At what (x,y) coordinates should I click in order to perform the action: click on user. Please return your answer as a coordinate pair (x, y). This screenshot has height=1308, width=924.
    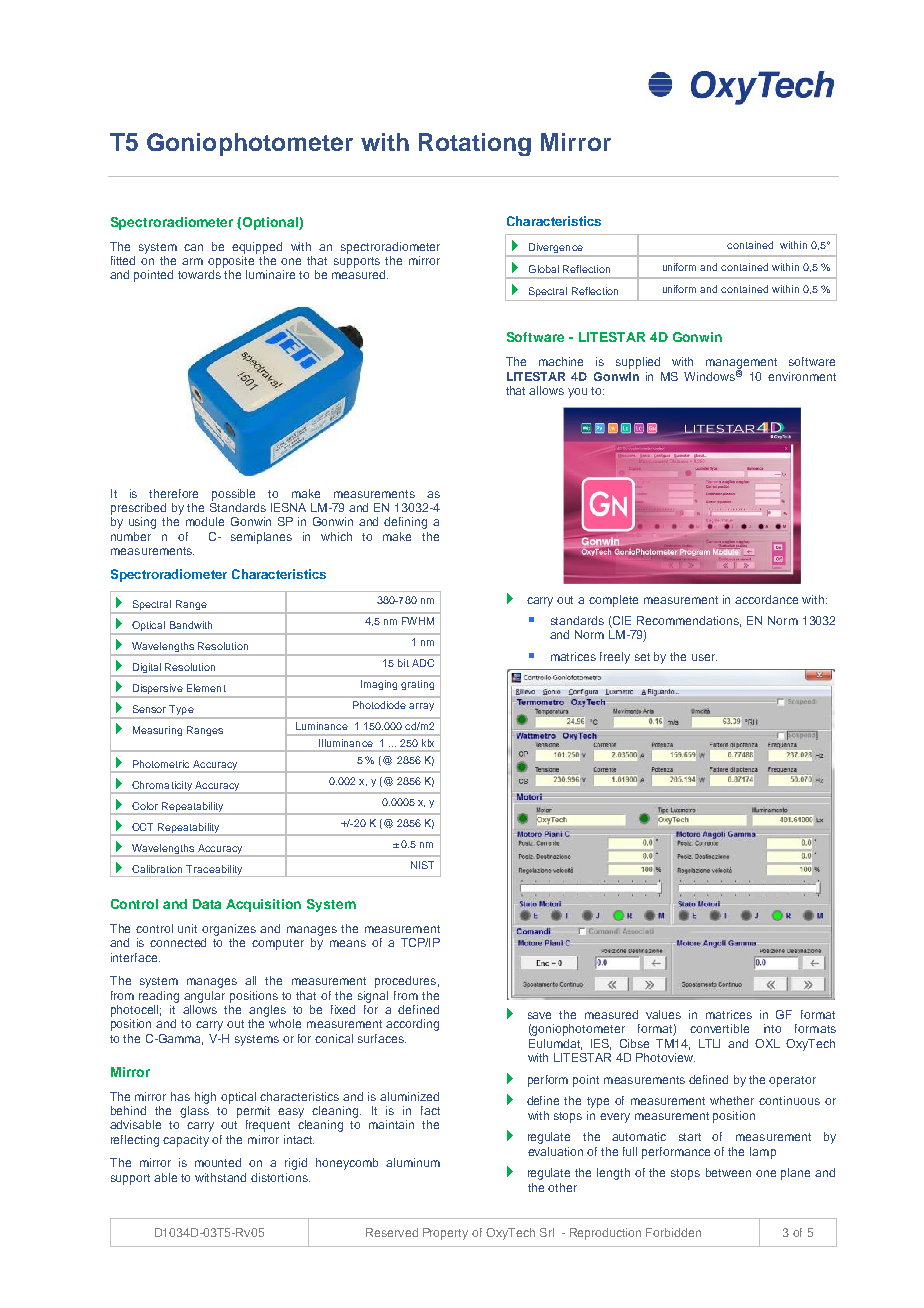
    Looking at the image, I should click on (704, 657).
